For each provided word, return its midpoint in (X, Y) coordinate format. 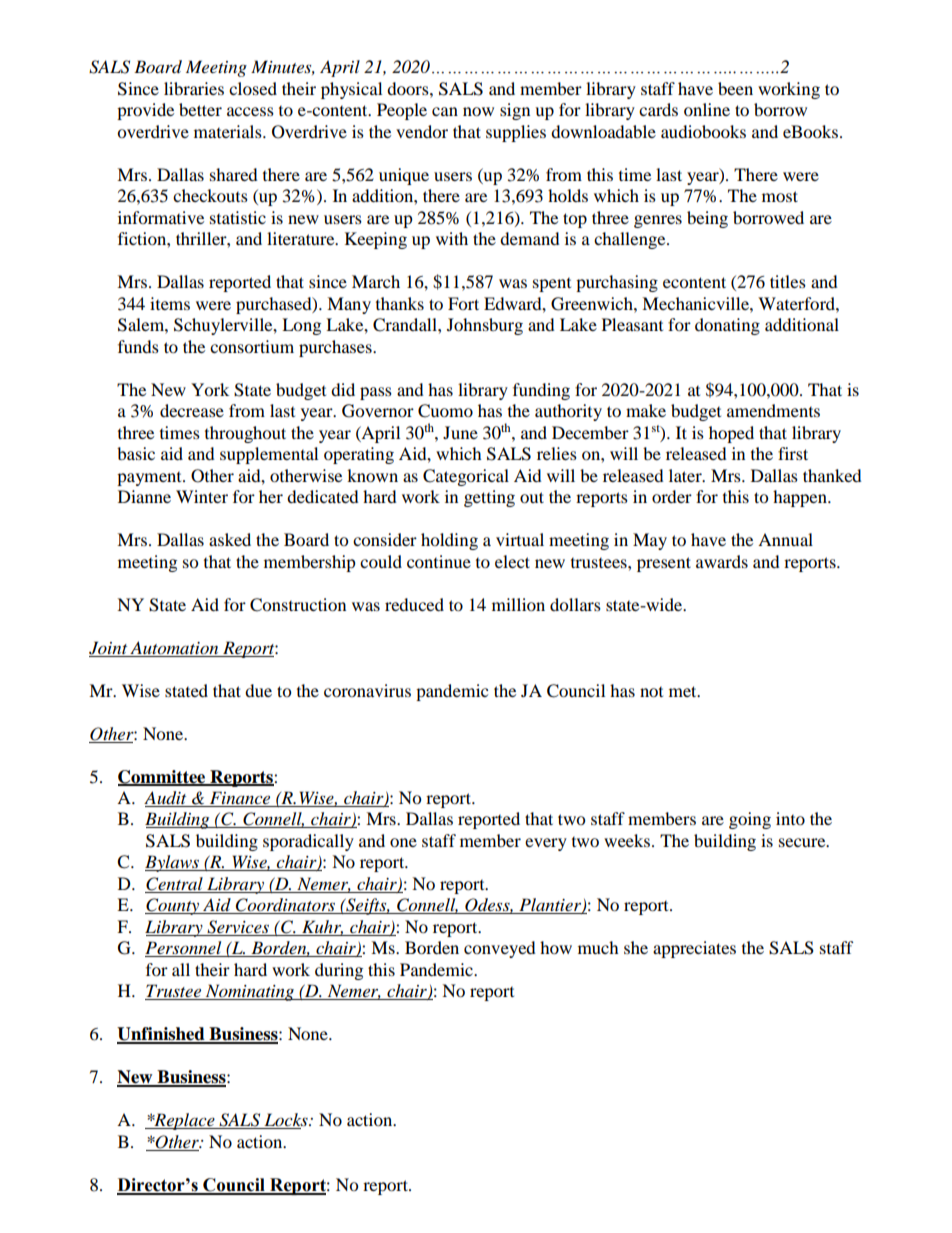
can (445, 111)
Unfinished (162, 1035)
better (200, 109)
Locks (286, 1121)
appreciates (694, 949)
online (707, 109)
